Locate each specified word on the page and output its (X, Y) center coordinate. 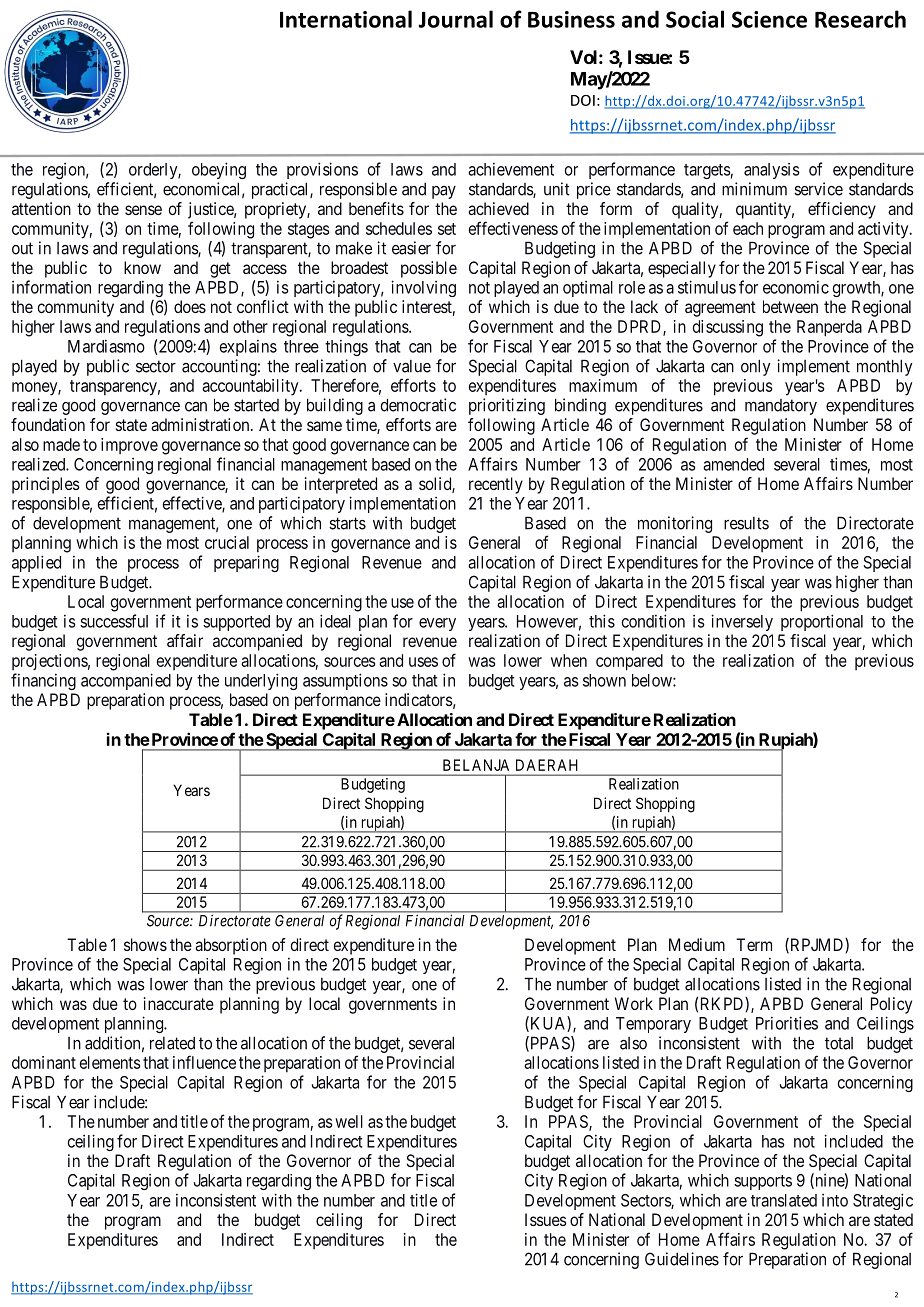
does (190, 306)
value (412, 366)
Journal (455, 19)
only (755, 367)
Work (634, 1003)
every (437, 624)
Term (754, 944)
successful (114, 621)
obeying (219, 170)
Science (769, 19)
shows (145, 944)
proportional (822, 622)
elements (110, 1062)
